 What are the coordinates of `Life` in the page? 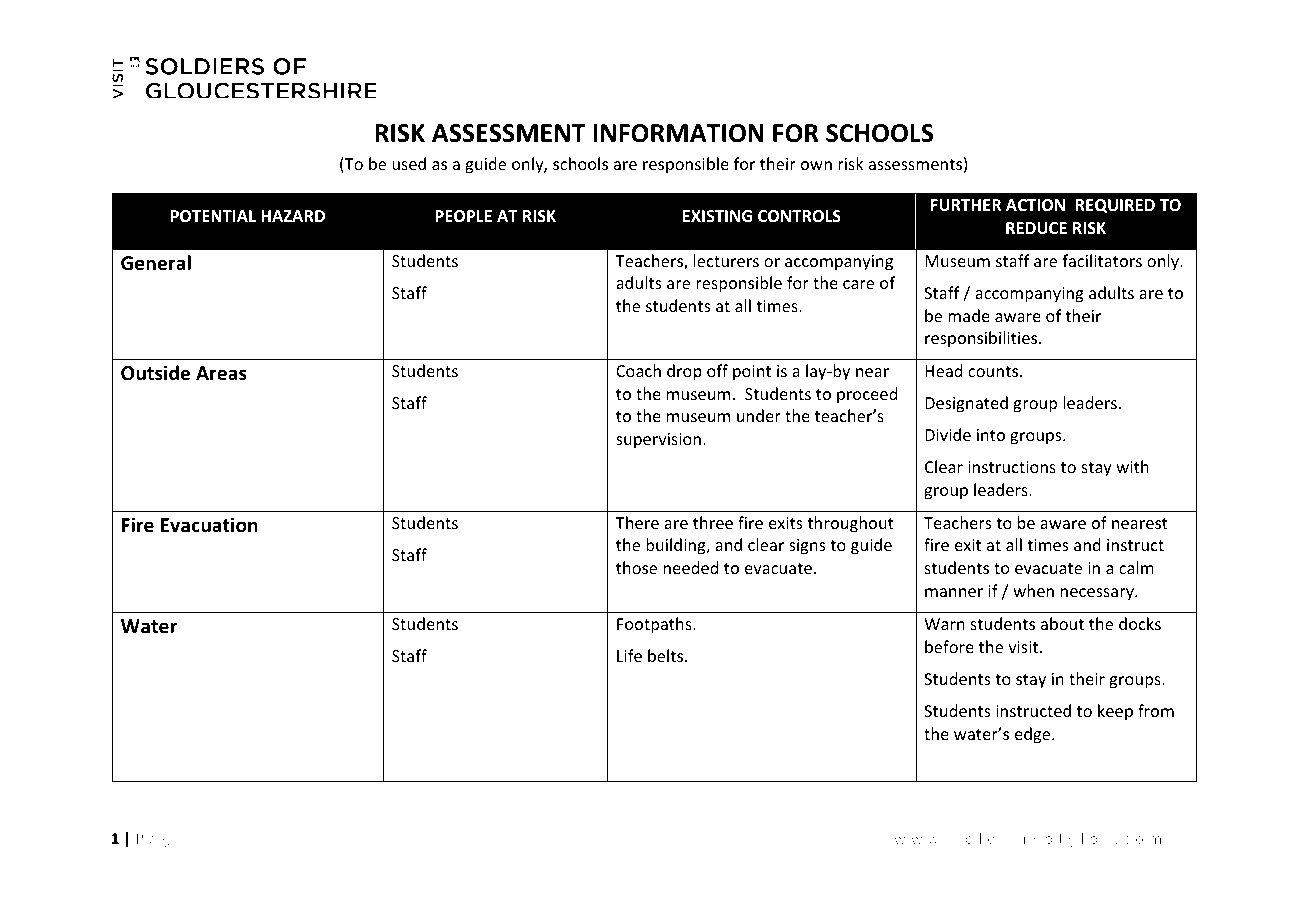 It's located at (629, 655).
